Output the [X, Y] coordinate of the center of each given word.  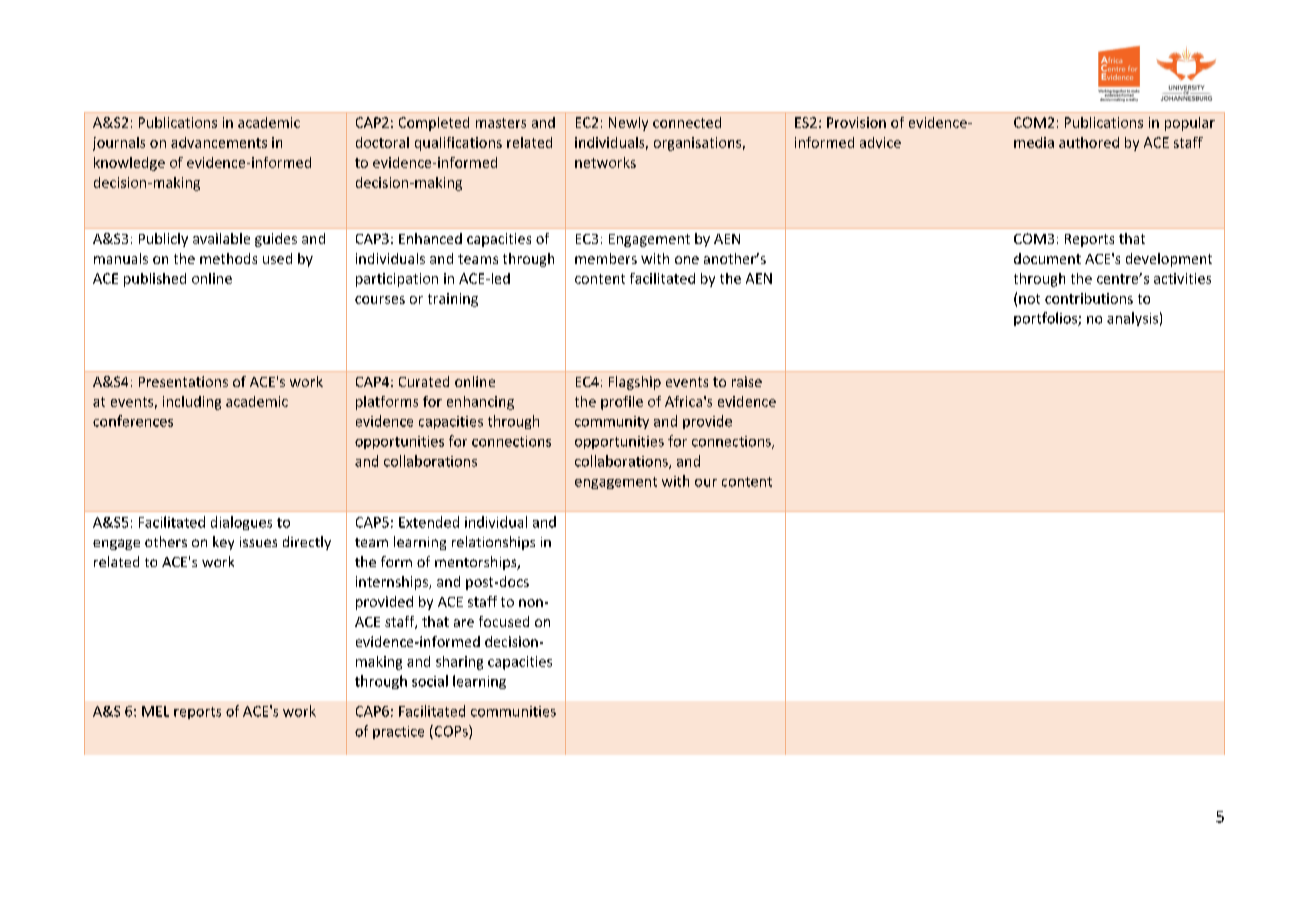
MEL [155, 711]
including [192, 403]
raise [747, 381]
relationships [493, 543]
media [1034, 142]
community [612, 422]
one [687, 260]
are [464, 623]
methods [228, 258]
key [223, 543]
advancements [219, 142]
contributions [1089, 298]
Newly [628, 124]
